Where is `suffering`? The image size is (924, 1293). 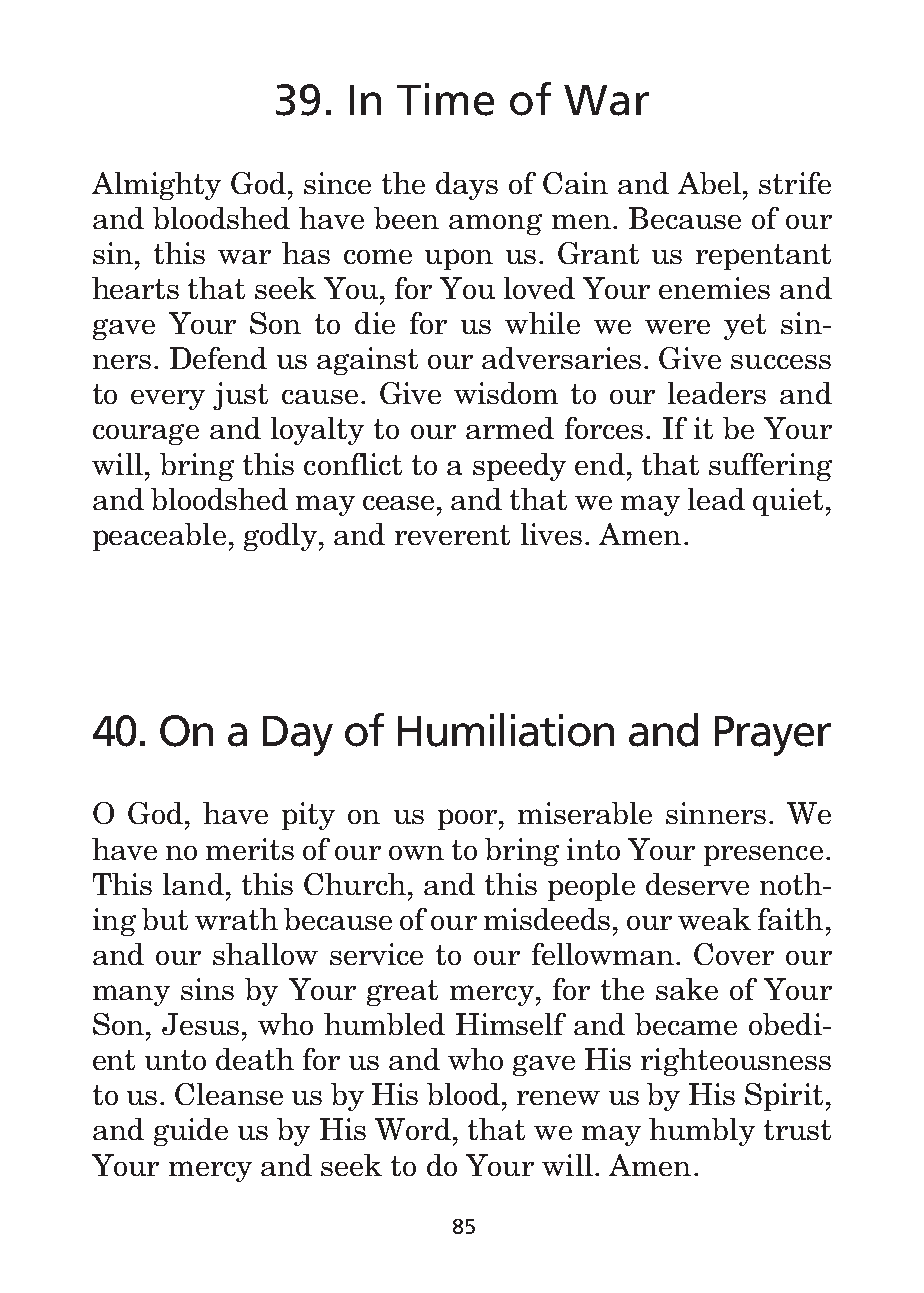 suffering is located at coordinates (770, 467).
